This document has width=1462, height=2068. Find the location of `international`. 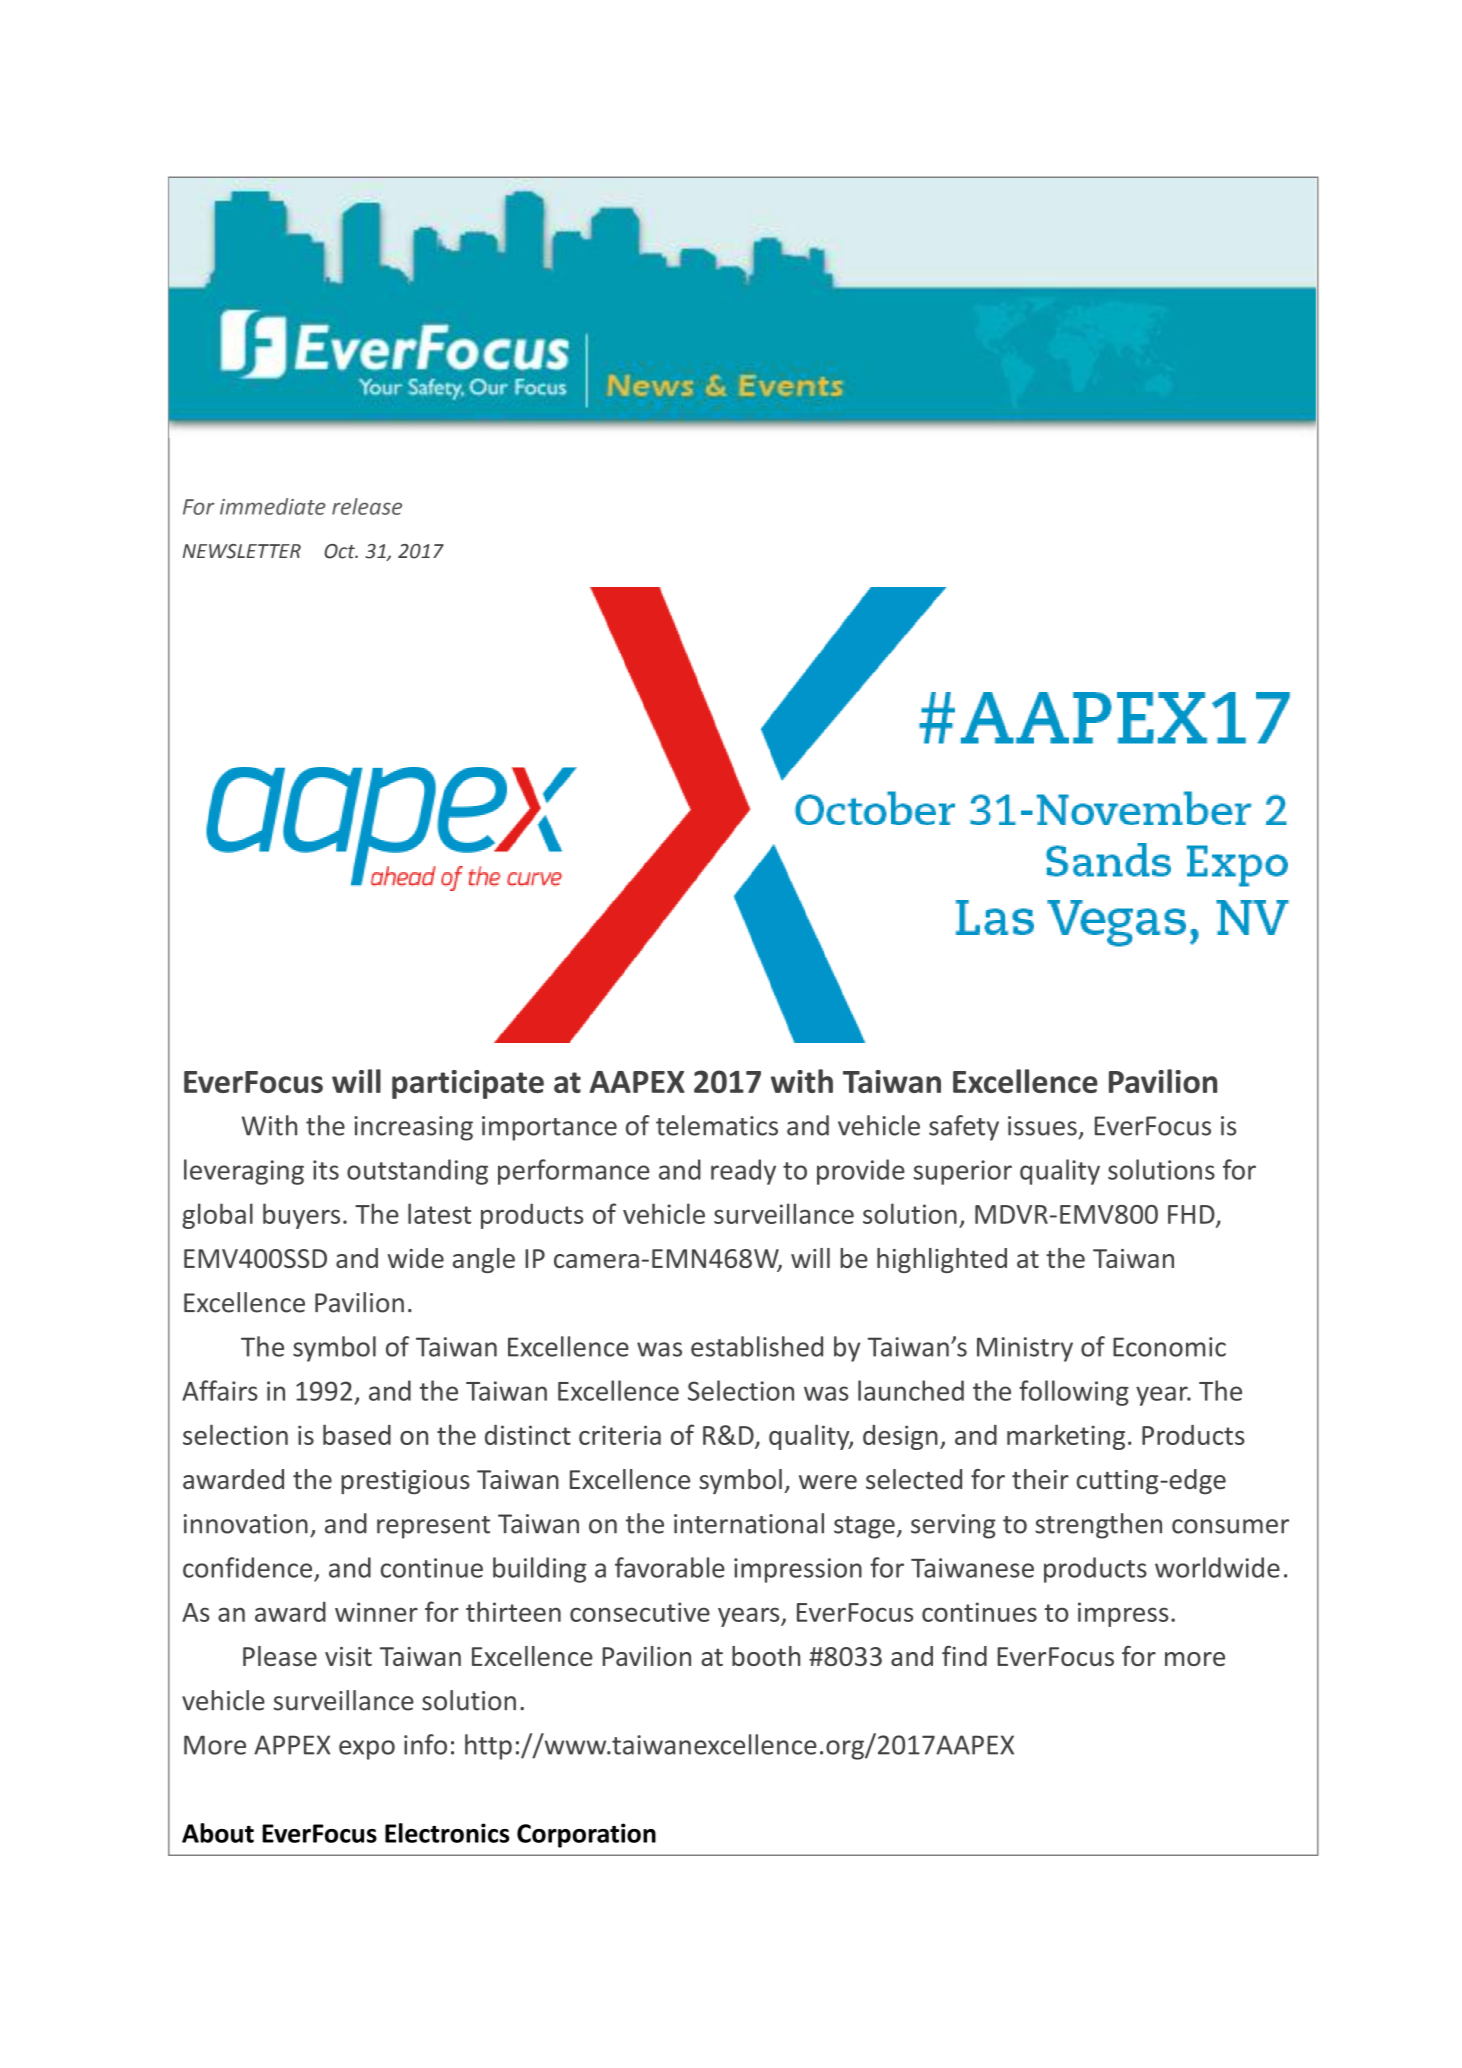

international is located at coordinates (749, 1523).
